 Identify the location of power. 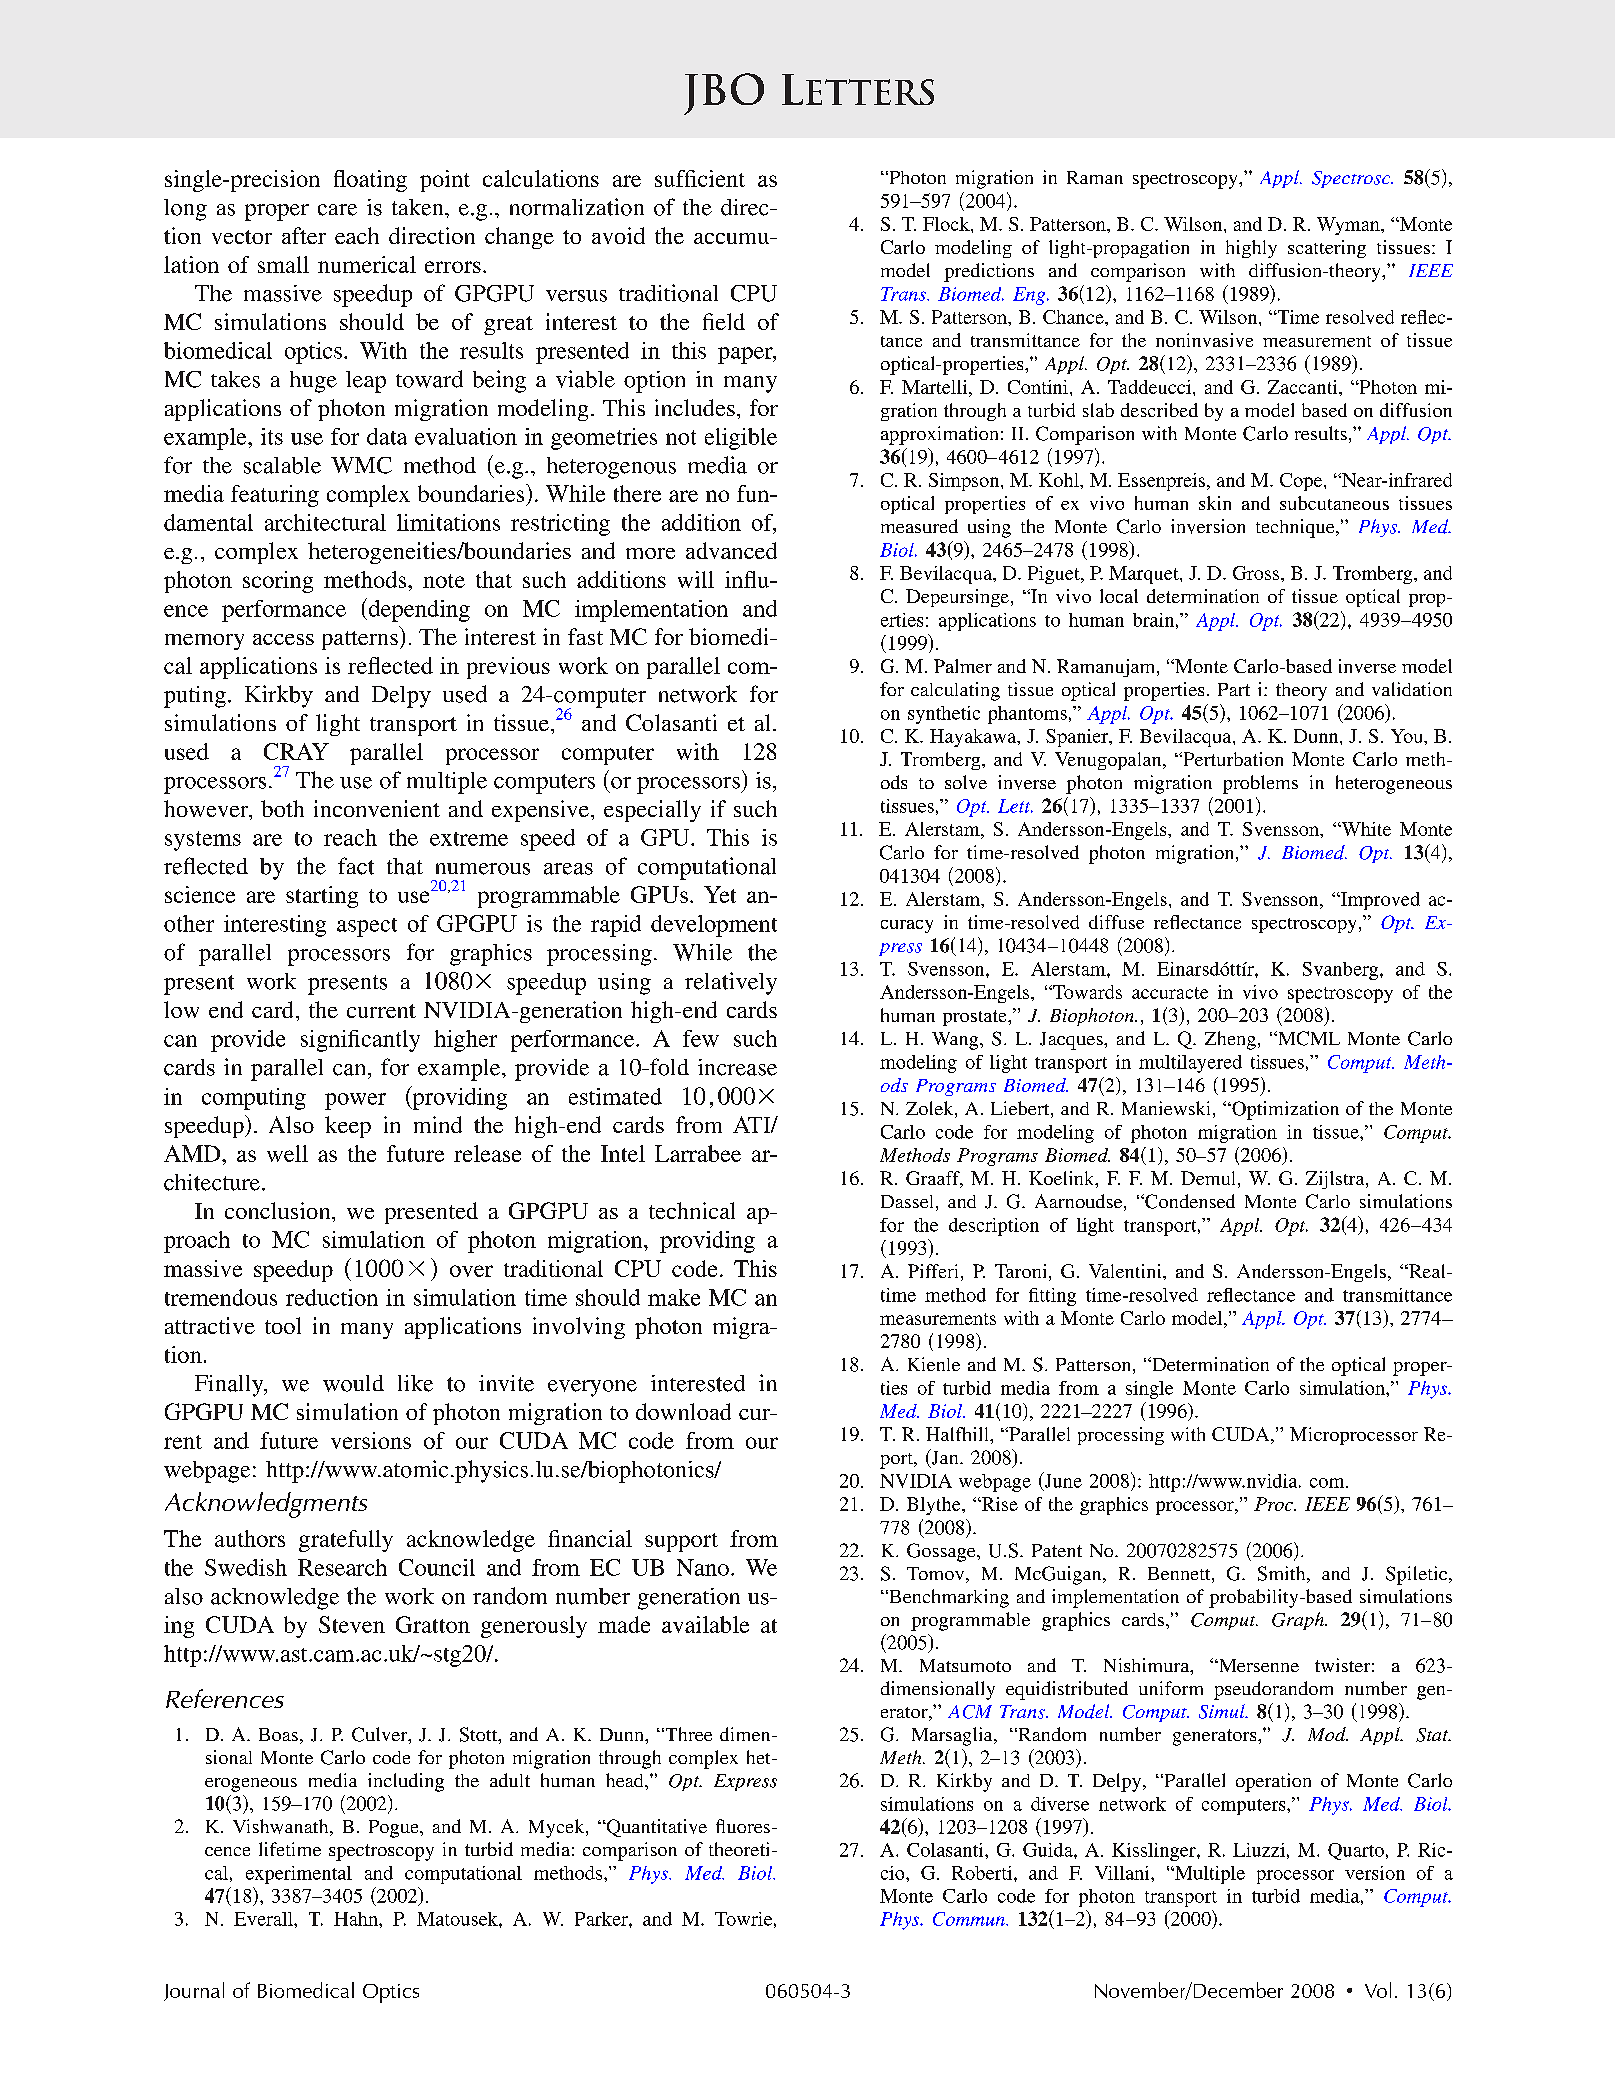
(355, 1101).
